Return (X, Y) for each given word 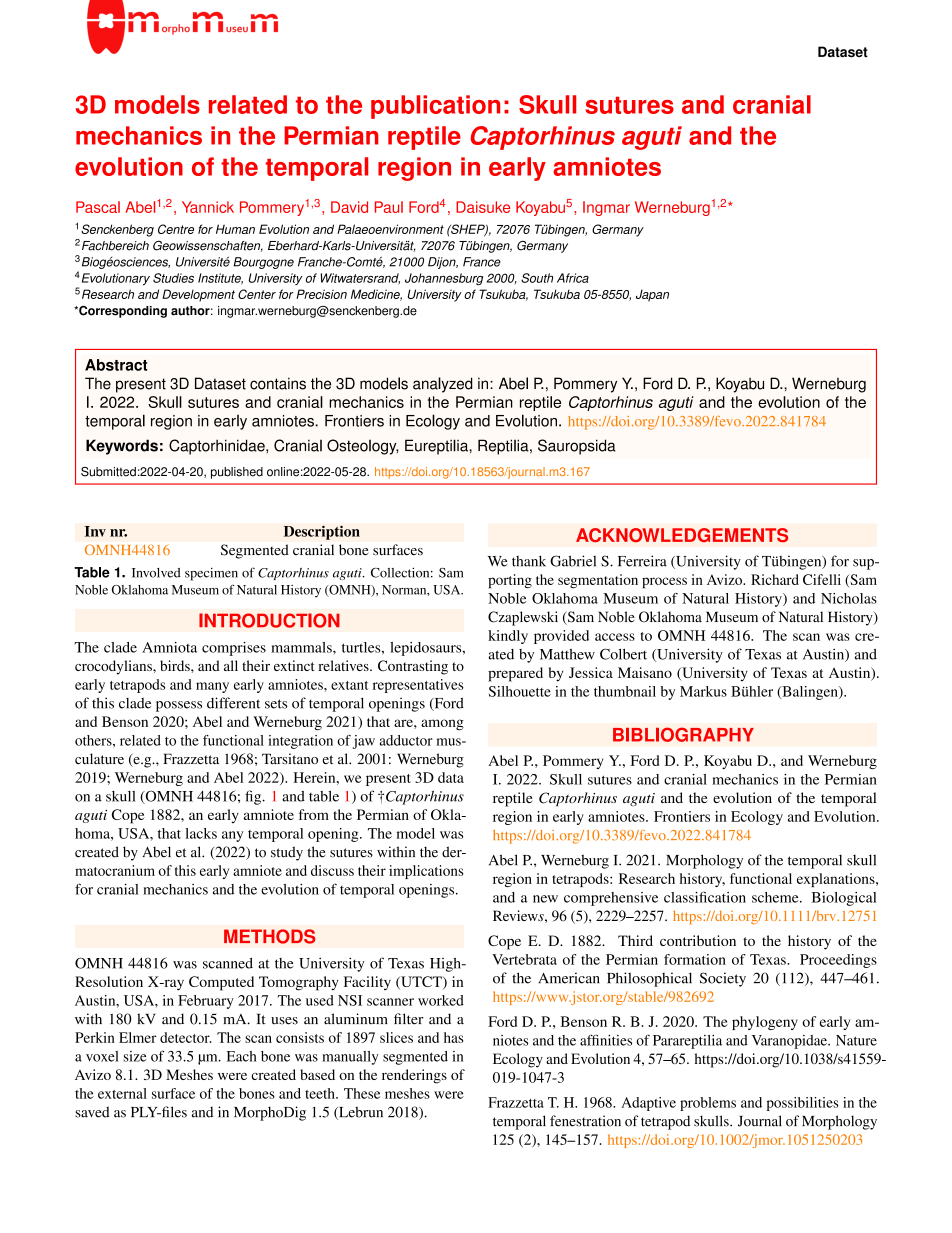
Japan (652, 295)
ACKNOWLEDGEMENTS (682, 535)
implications (426, 872)
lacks (201, 833)
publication (435, 107)
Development (198, 295)
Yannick (208, 207)
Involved (156, 573)
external (122, 1093)
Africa (573, 278)
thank (529, 561)
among (442, 724)
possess (179, 706)
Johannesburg (444, 279)
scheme (776, 897)
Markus (703, 691)
